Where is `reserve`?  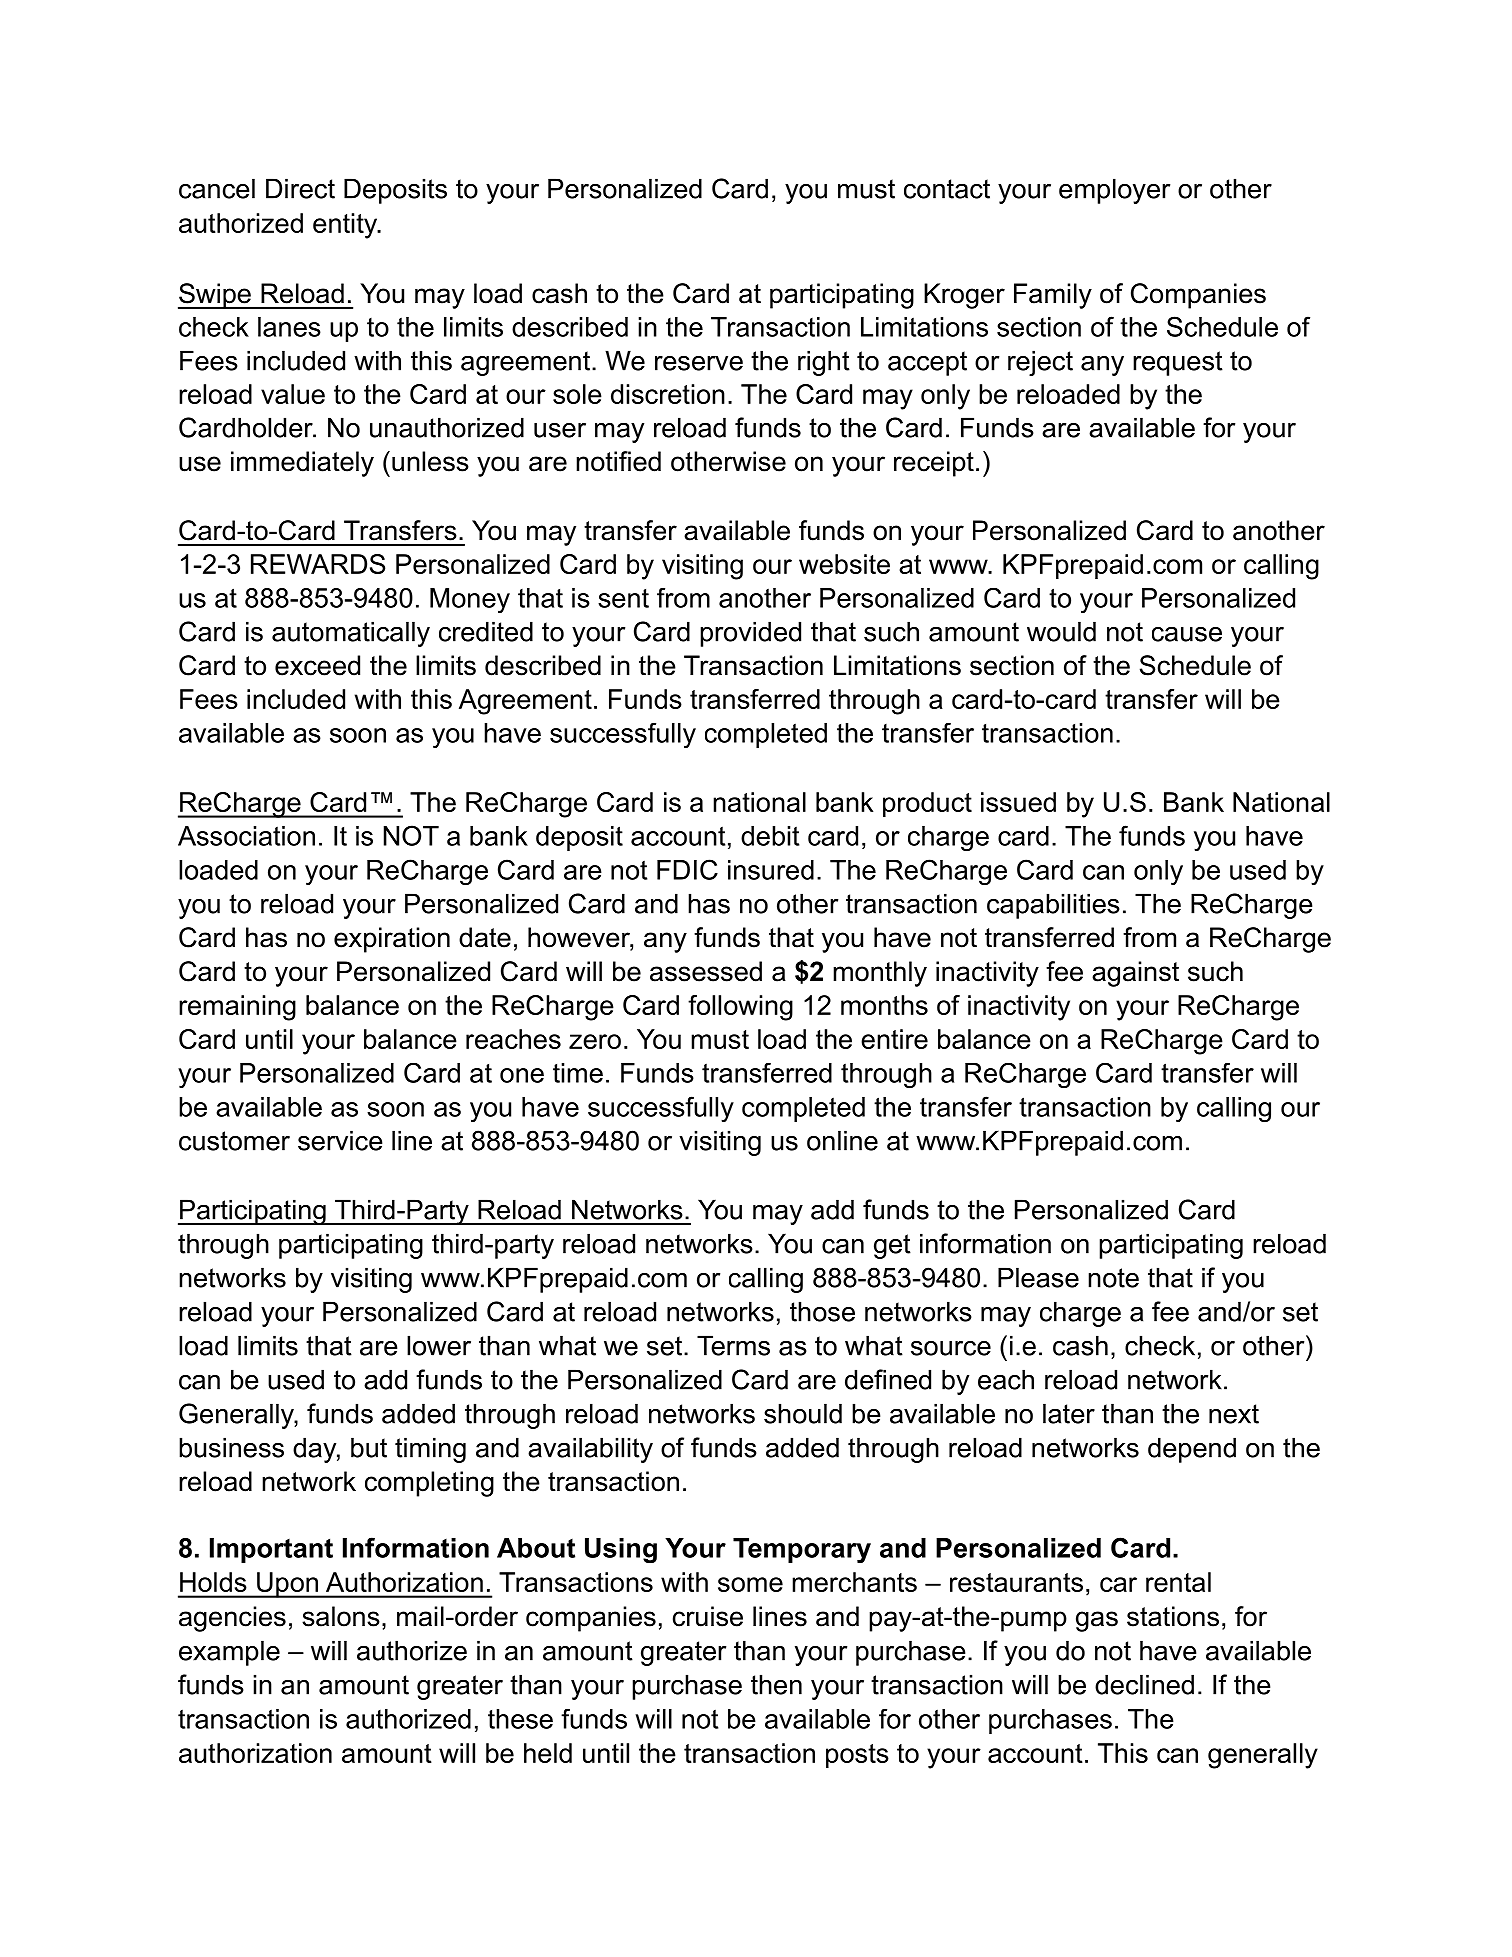
reserve is located at coordinates (699, 363).
